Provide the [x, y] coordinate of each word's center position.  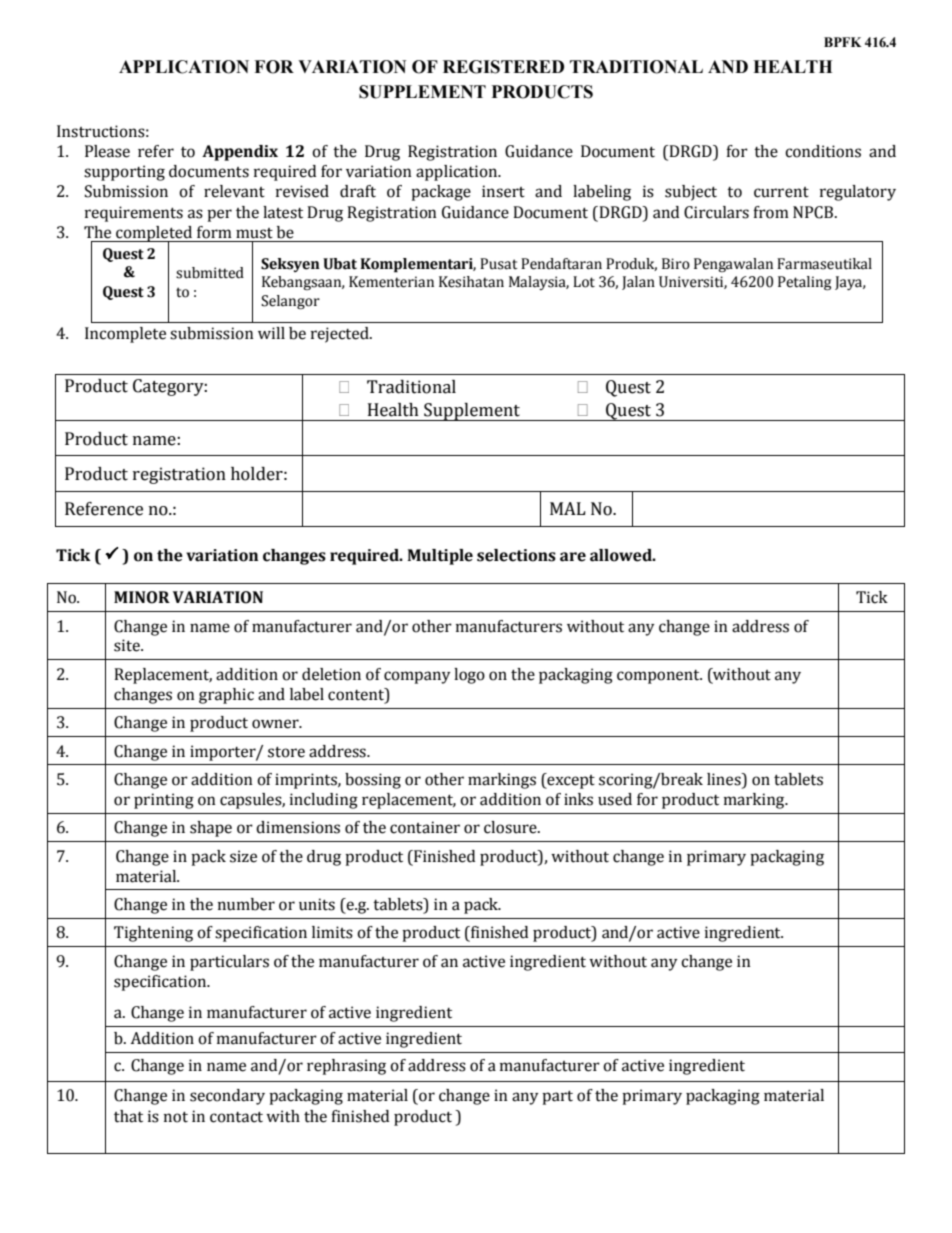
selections [516, 555]
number [246, 904]
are [573, 557]
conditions [823, 151]
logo [469, 676]
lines [725, 779]
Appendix [240, 153]
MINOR [142, 597]
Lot [584, 282]
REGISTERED [503, 67]
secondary [227, 1097]
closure [511, 827]
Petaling [804, 283]
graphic [226, 696]
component [659, 677]
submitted [210, 273]
